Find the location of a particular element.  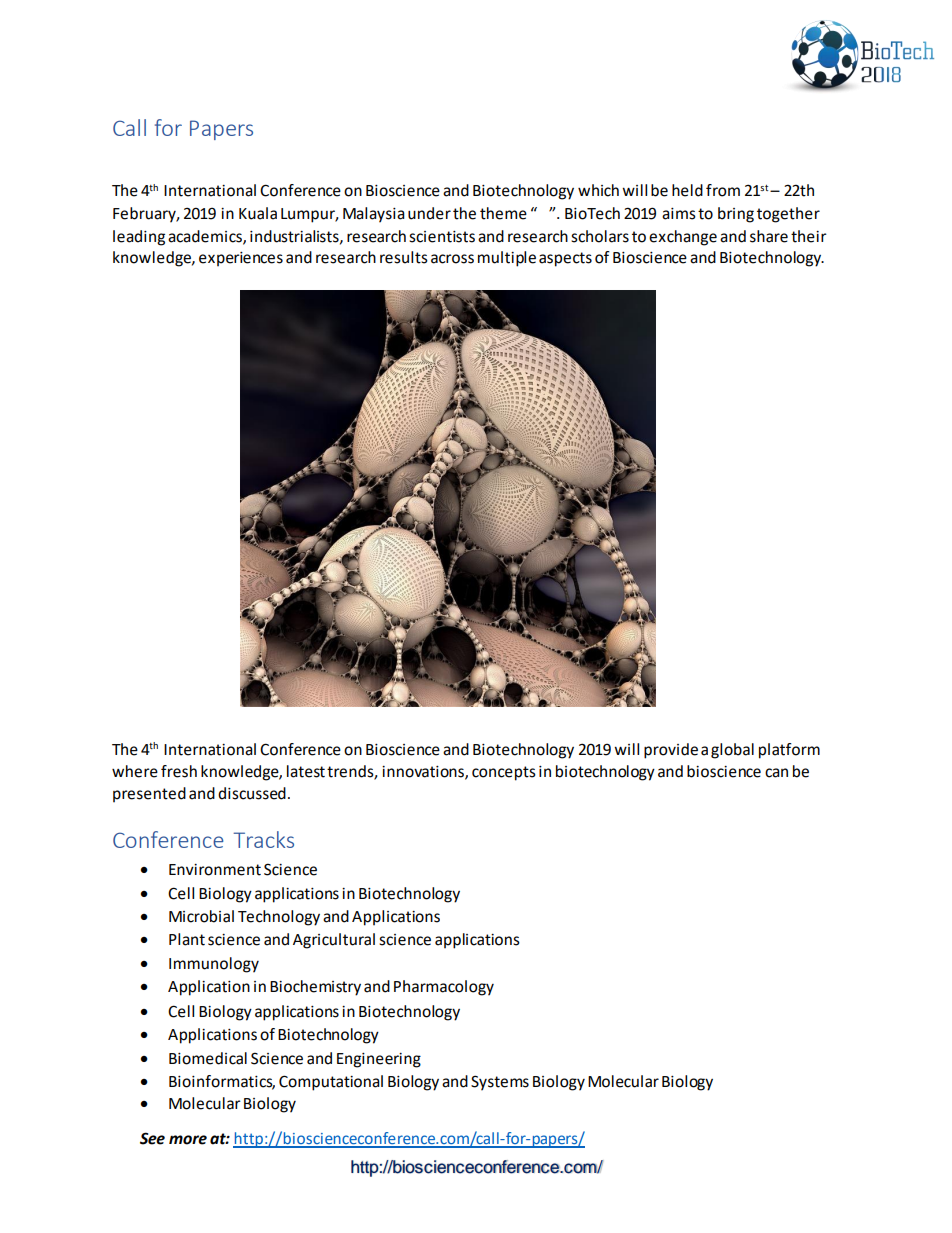

fresh is located at coordinates (179, 771).
